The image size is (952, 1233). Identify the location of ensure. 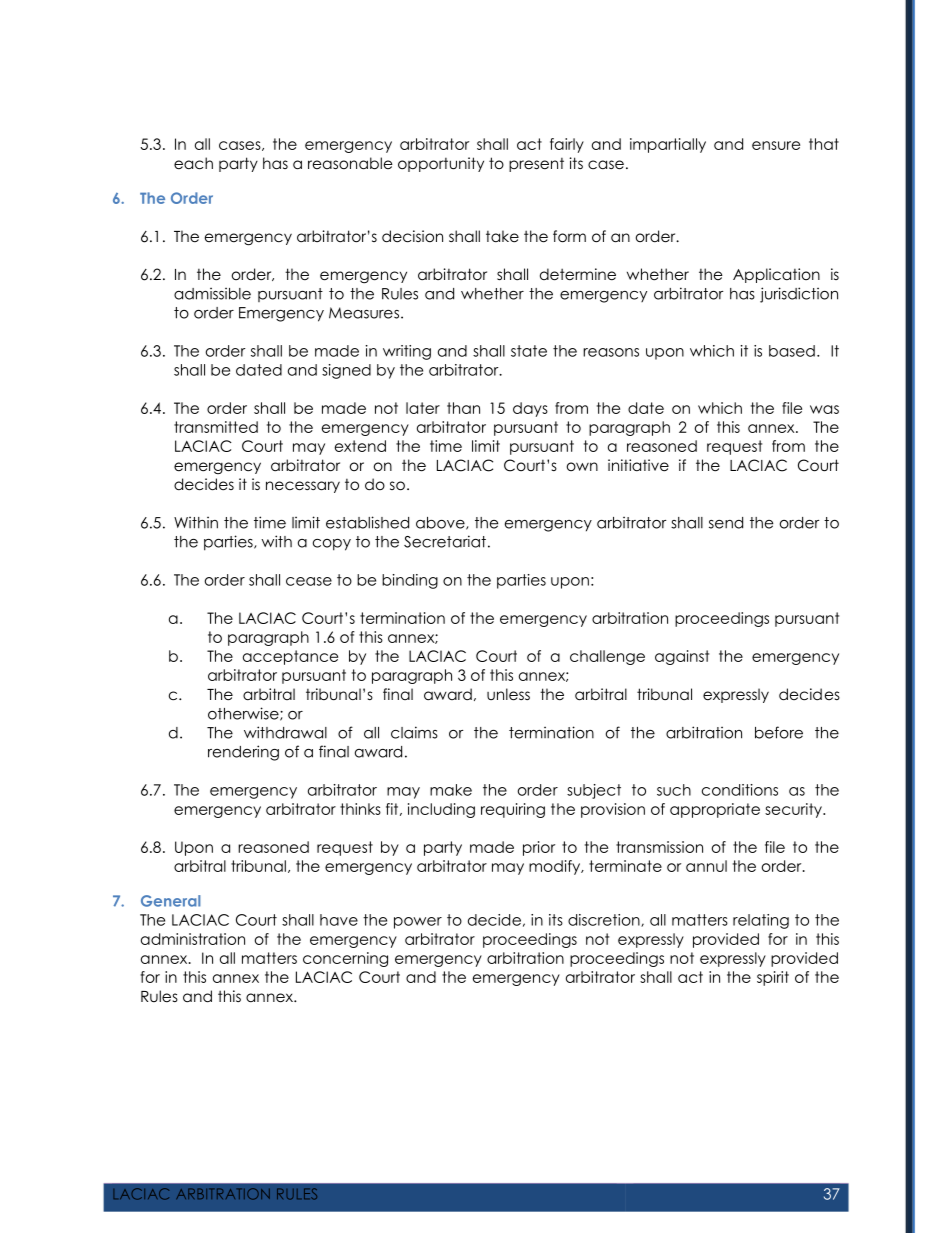
(776, 145).
